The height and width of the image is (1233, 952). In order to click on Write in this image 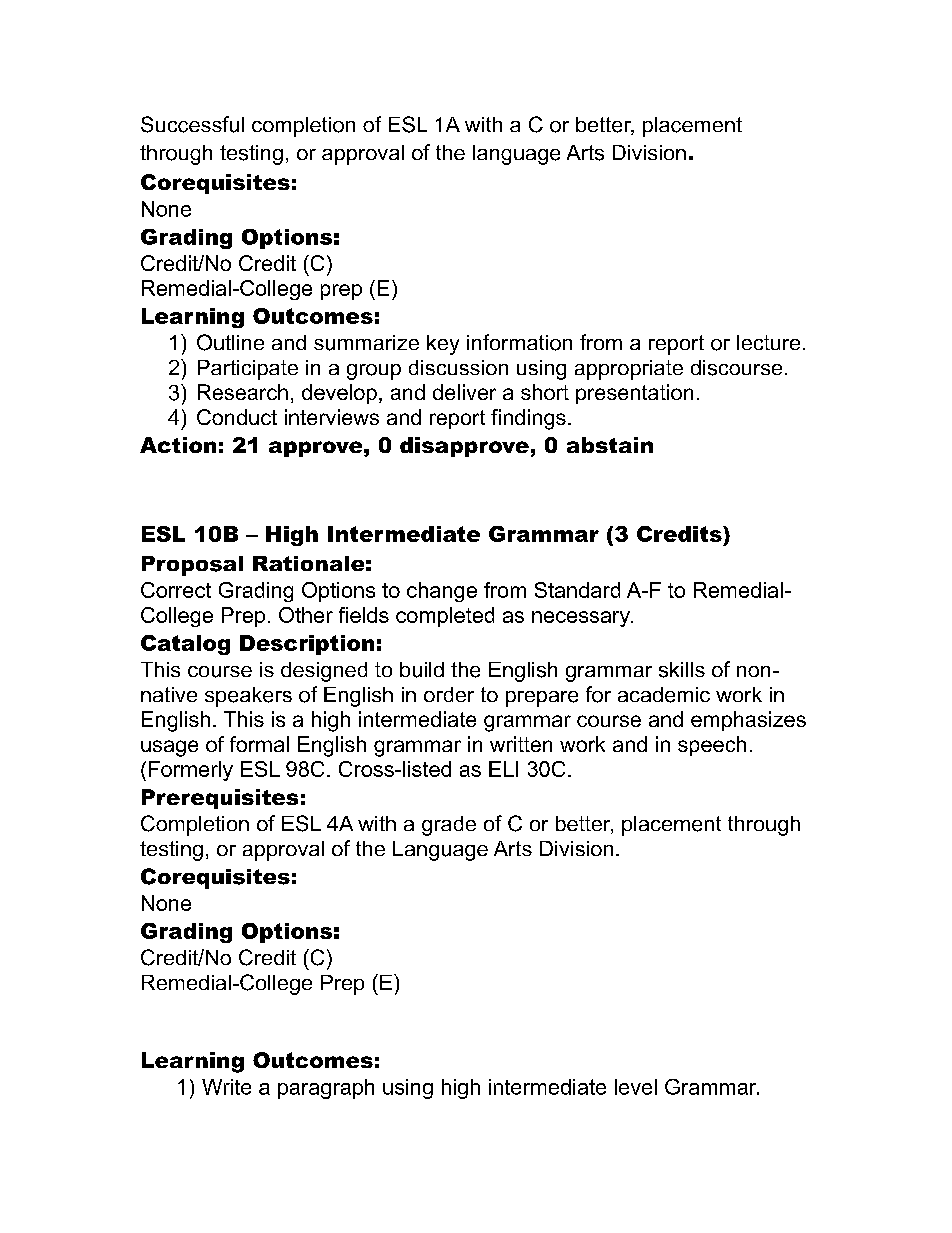, I will do `click(226, 1087)`.
